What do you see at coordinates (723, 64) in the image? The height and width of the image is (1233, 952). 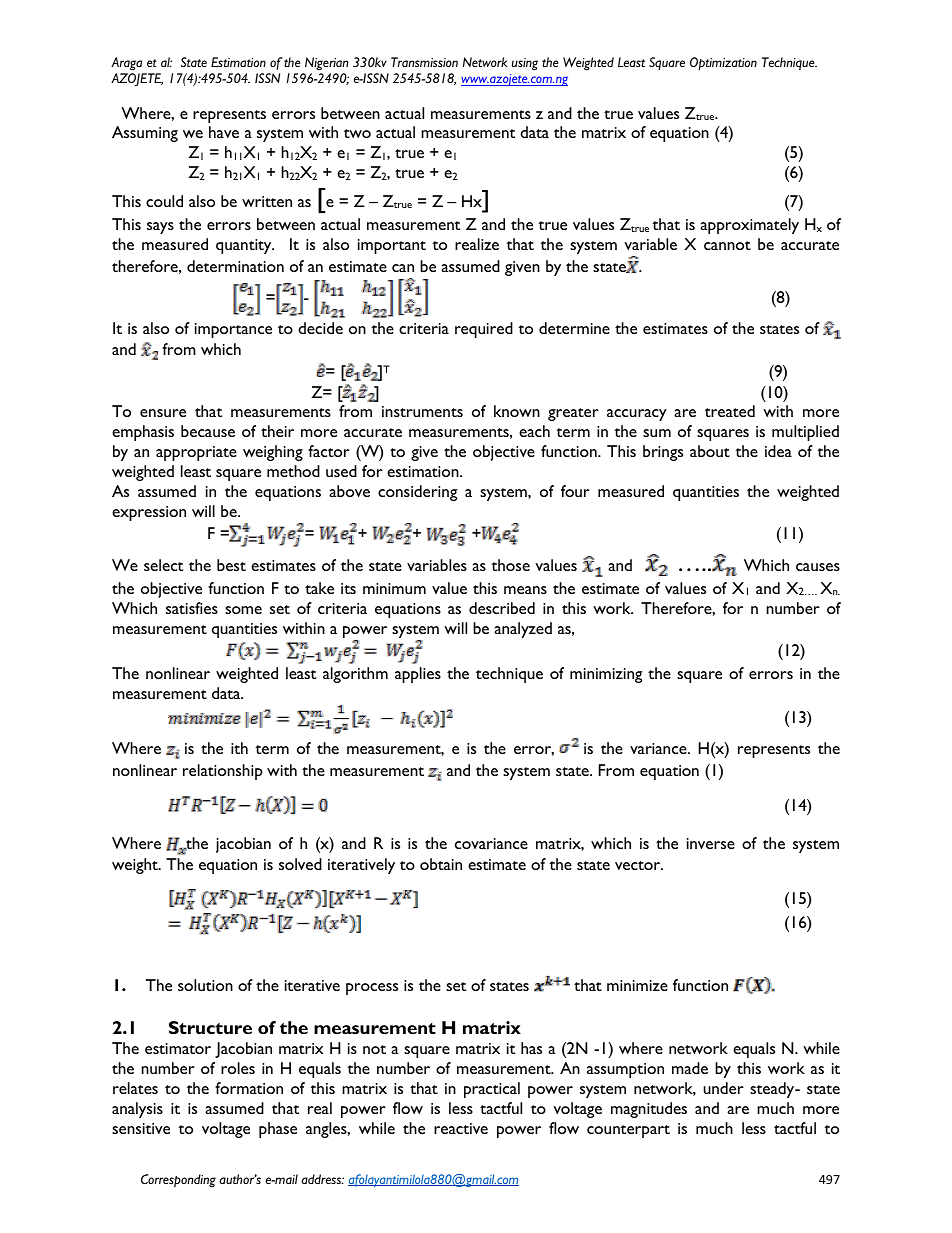 I see `Optimization` at bounding box center [723, 64].
